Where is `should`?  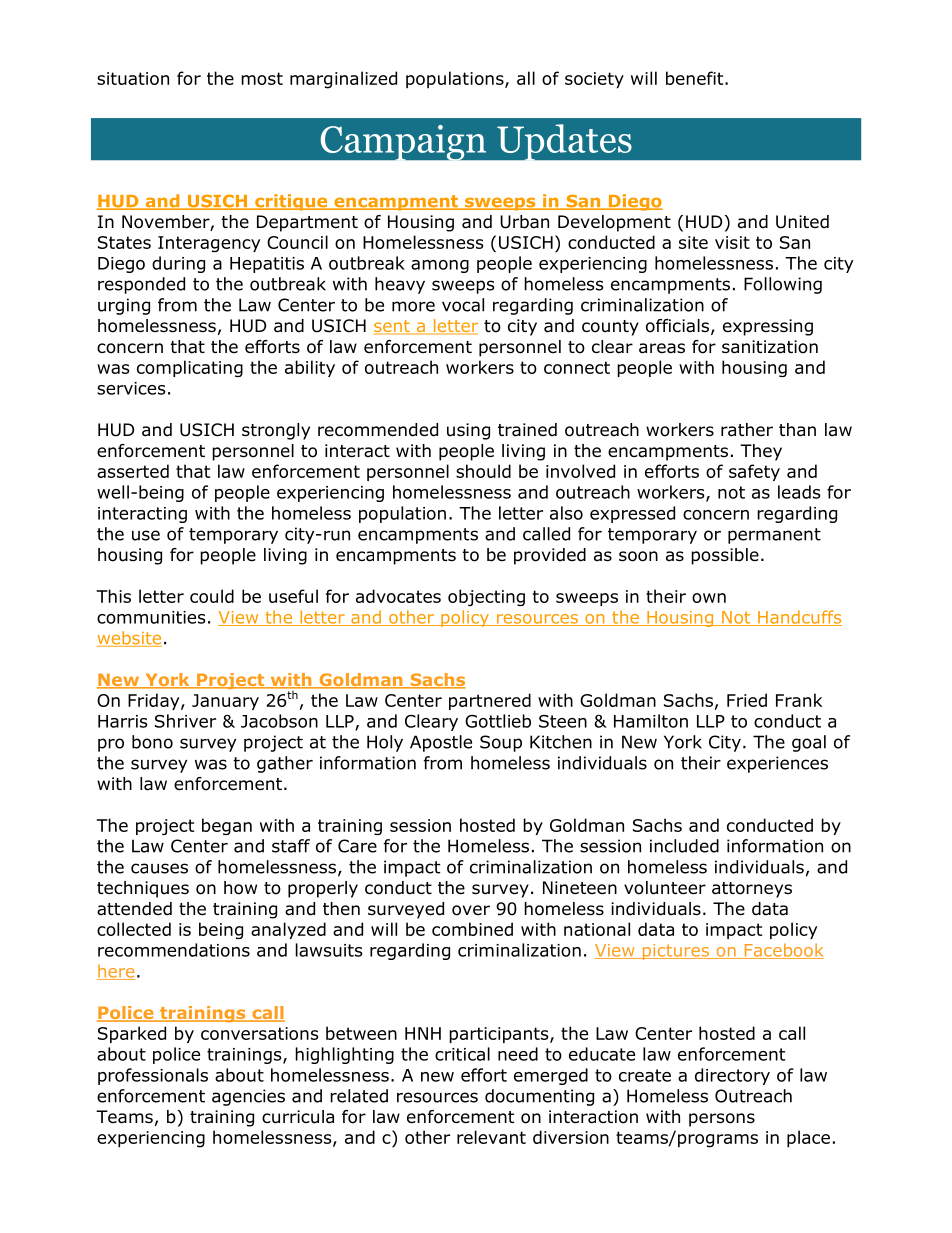 should is located at coordinates (483, 471).
